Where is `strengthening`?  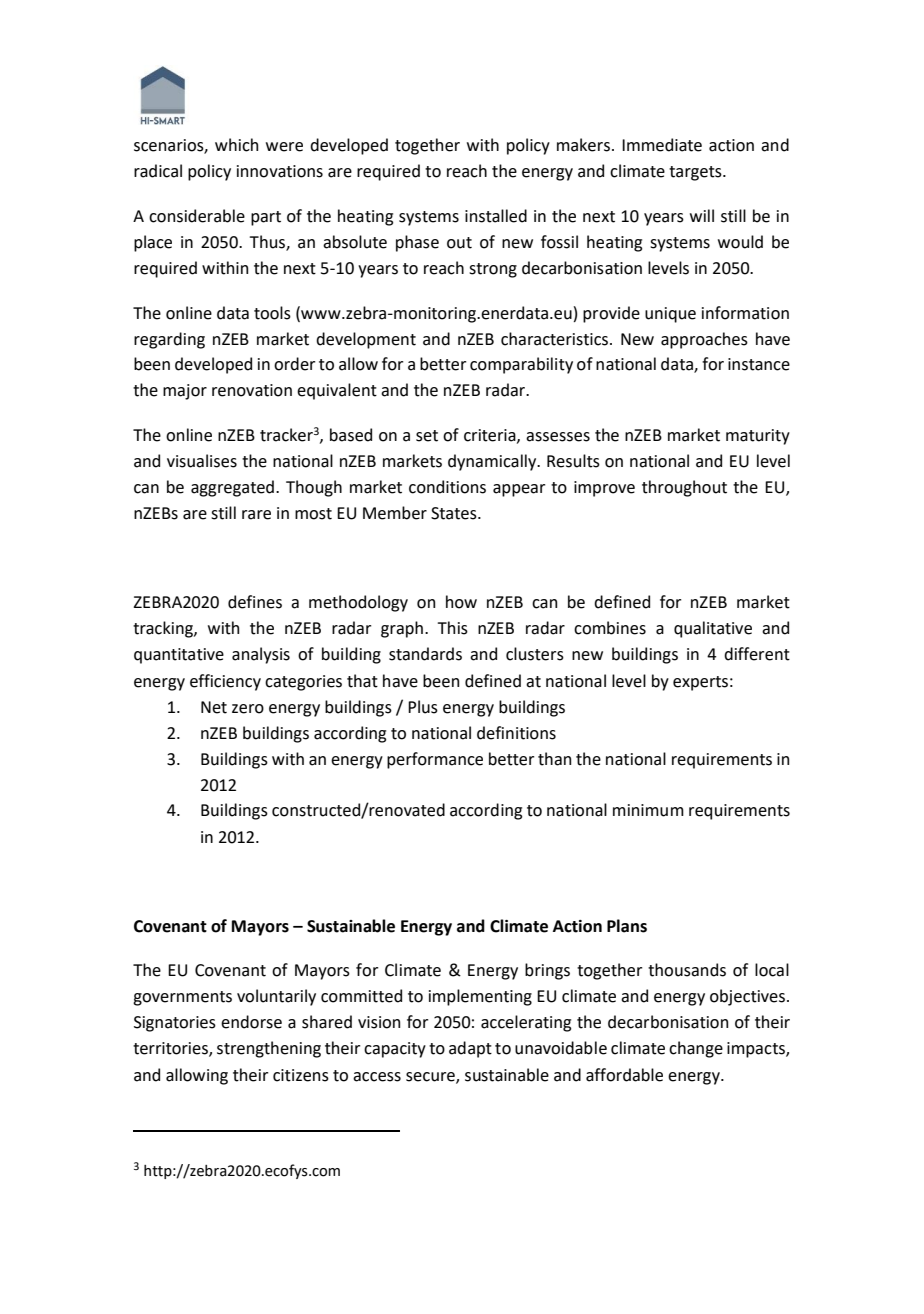 strengthening is located at coordinates (269, 1049).
